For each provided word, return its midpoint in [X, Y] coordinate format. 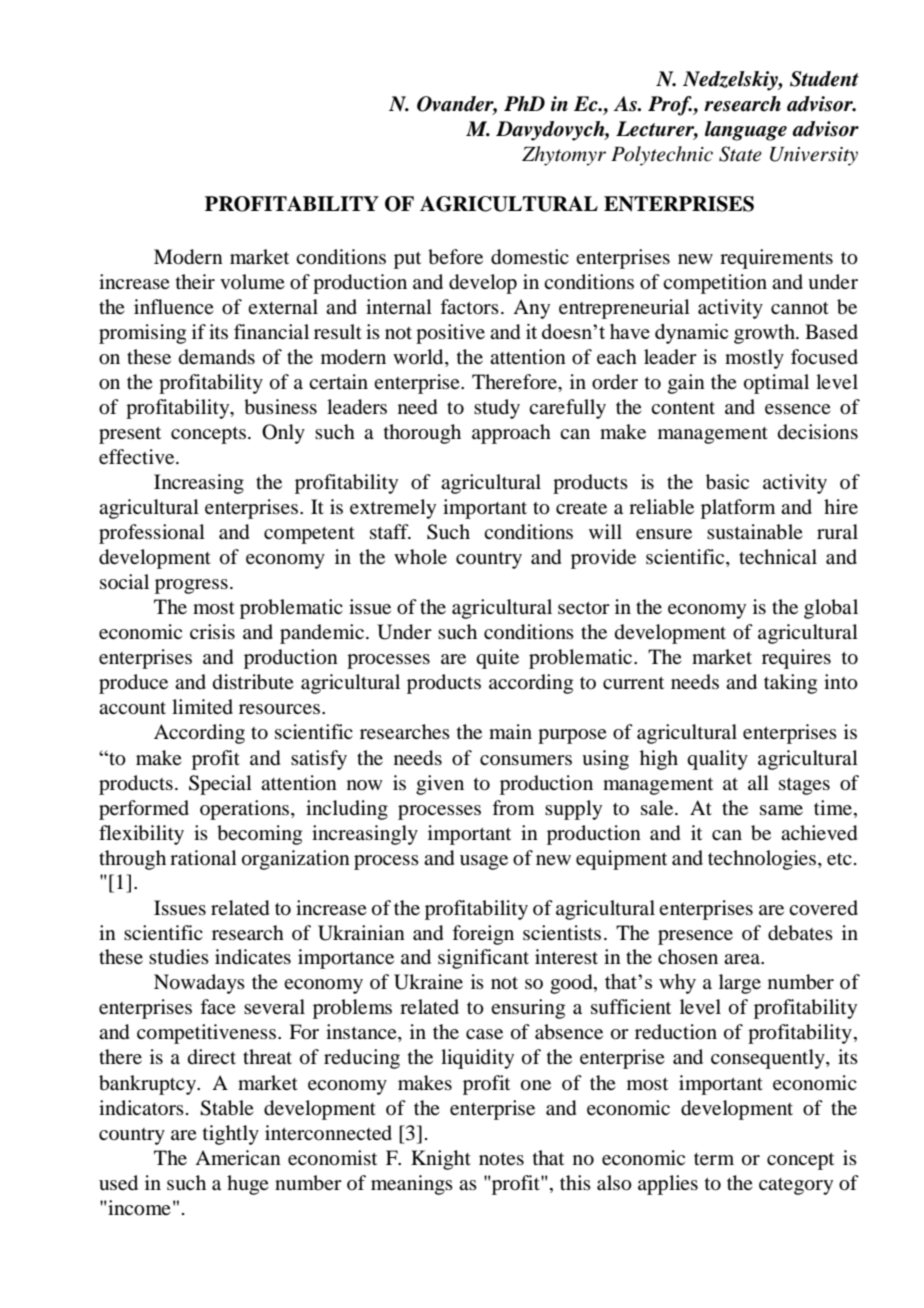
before [455, 257]
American [238, 1158]
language [746, 131]
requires [796, 659]
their [195, 281]
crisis [212, 631]
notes [501, 1159]
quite [497, 659]
